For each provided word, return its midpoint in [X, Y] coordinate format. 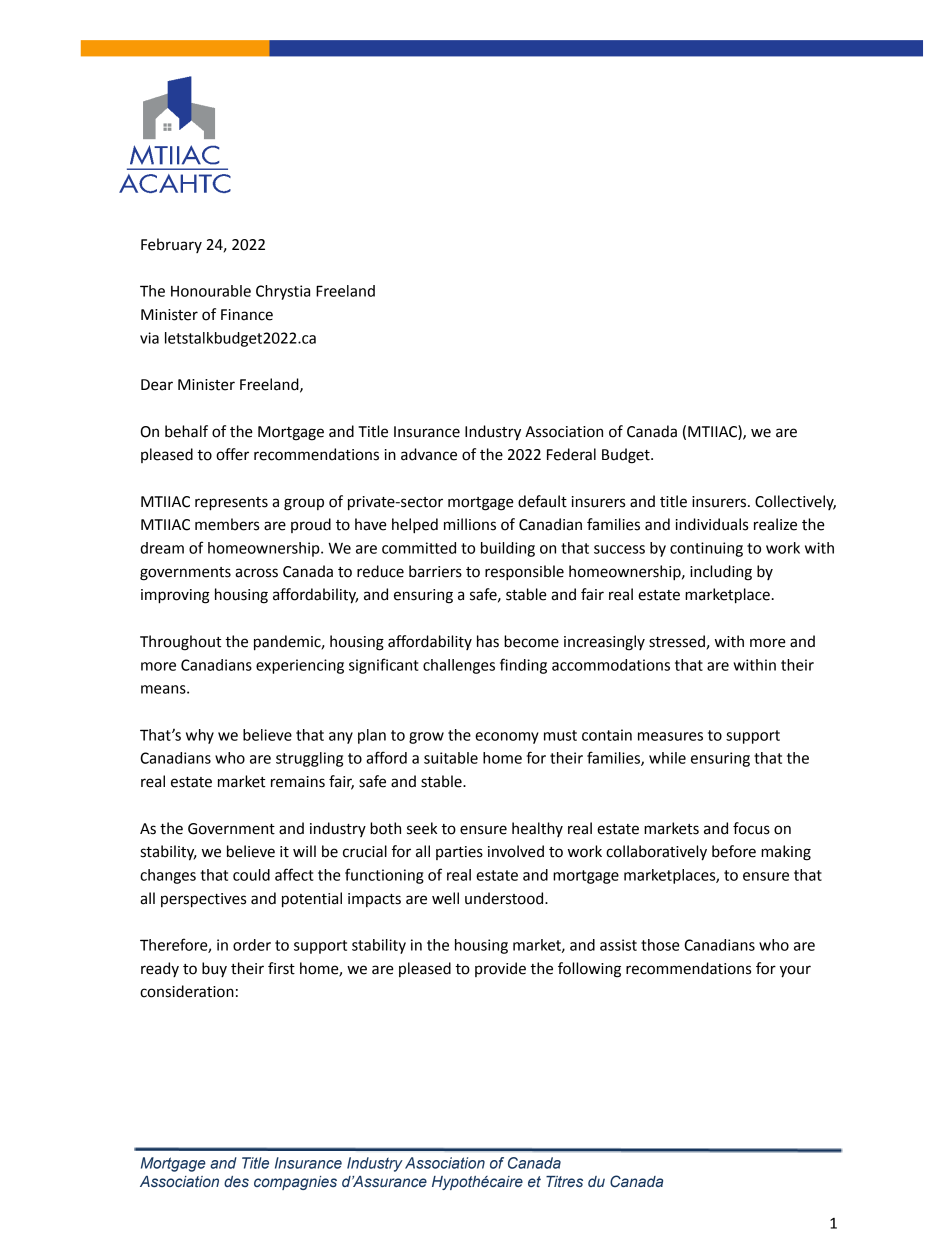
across [256, 573]
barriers [435, 571]
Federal [571, 454]
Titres [564, 1181]
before [734, 851]
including [721, 573]
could [251, 875]
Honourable [211, 291]
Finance [247, 315]
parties [459, 853]
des [236, 1181]
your [795, 971]
